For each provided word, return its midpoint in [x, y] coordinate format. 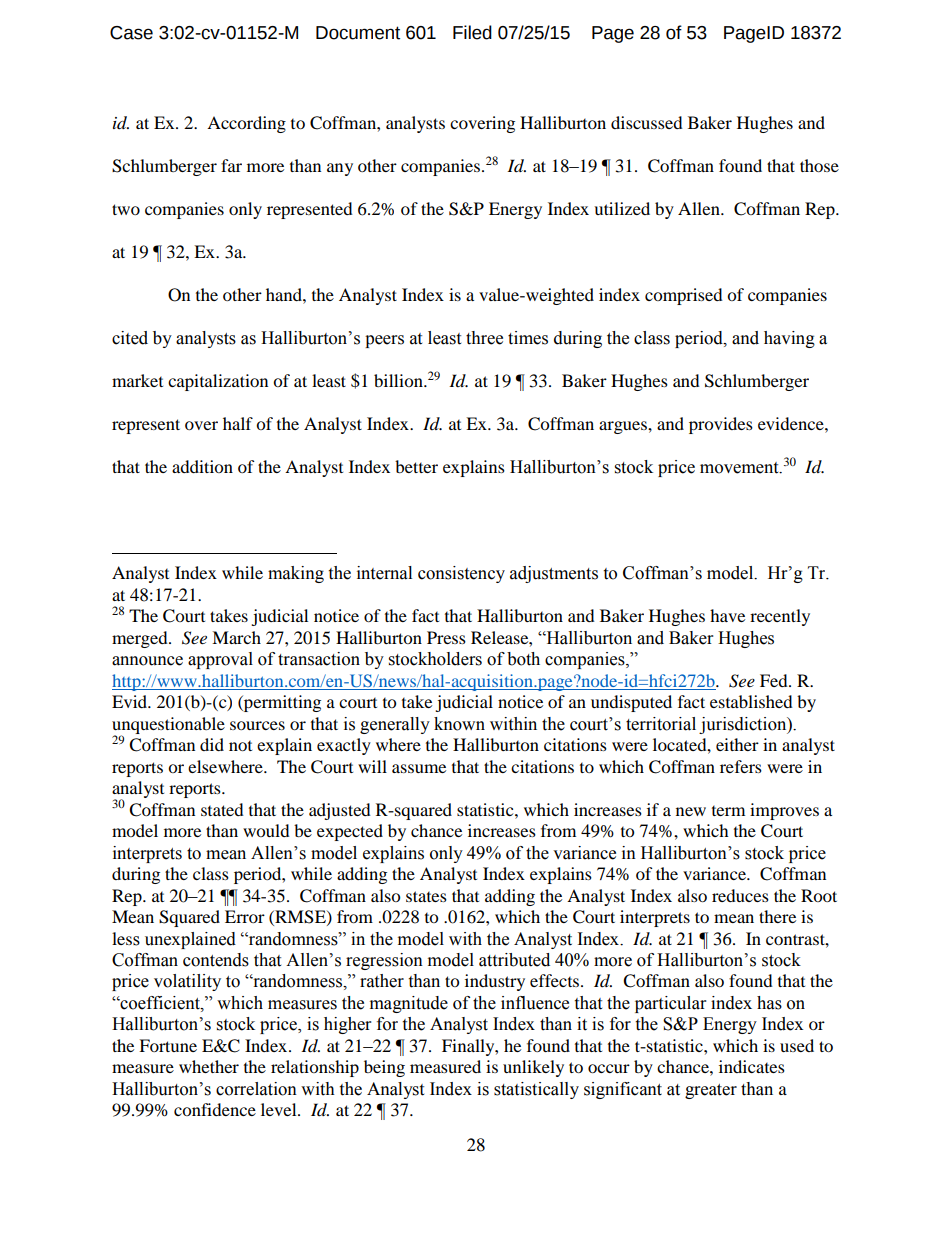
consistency [461, 574]
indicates [752, 1066]
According [246, 124]
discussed [647, 122]
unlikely [533, 1068]
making [296, 574]
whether [209, 1066]
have [727, 615]
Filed [472, 32]
